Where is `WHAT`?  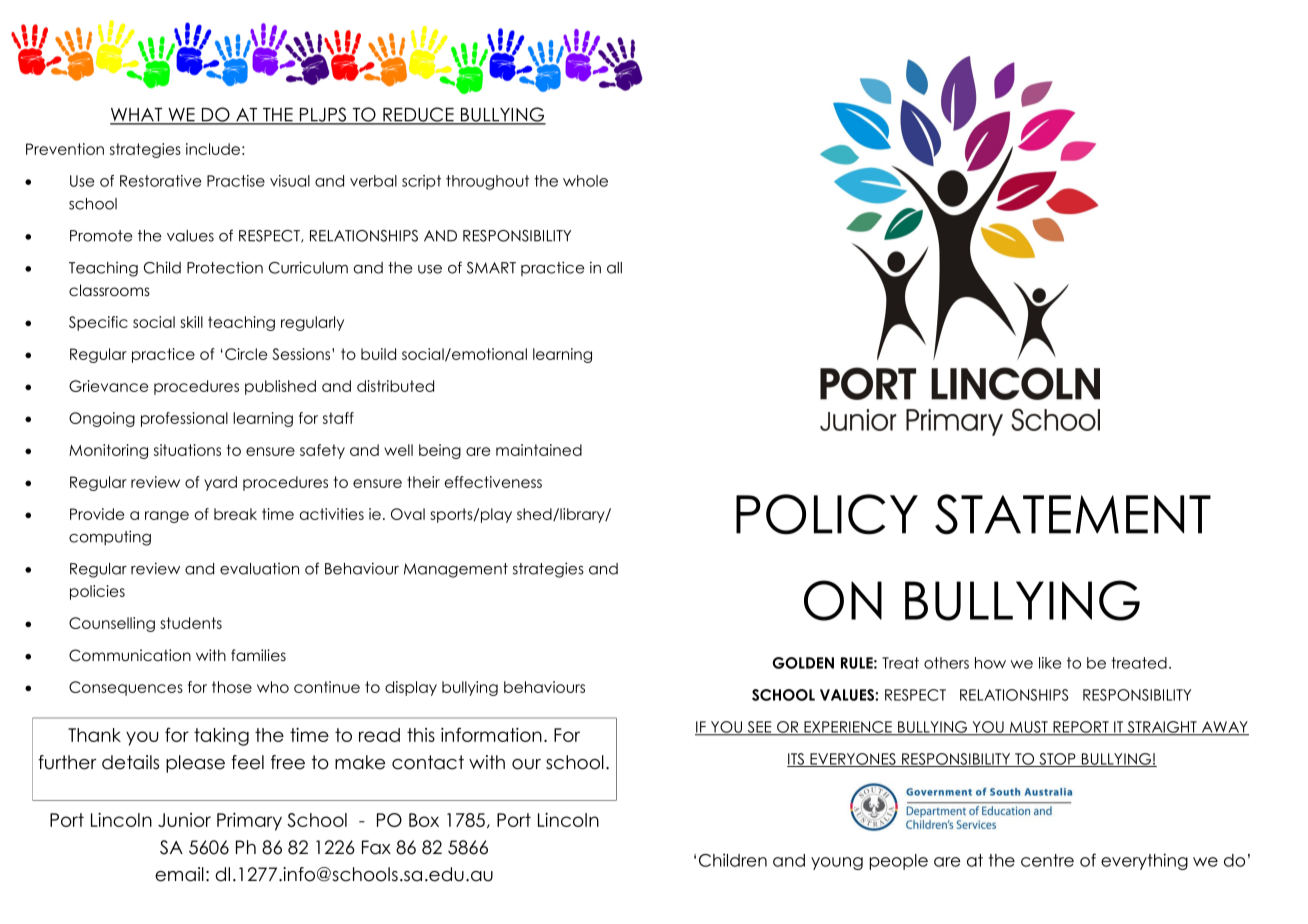
WHAT is located at coordinates (137, 116).
